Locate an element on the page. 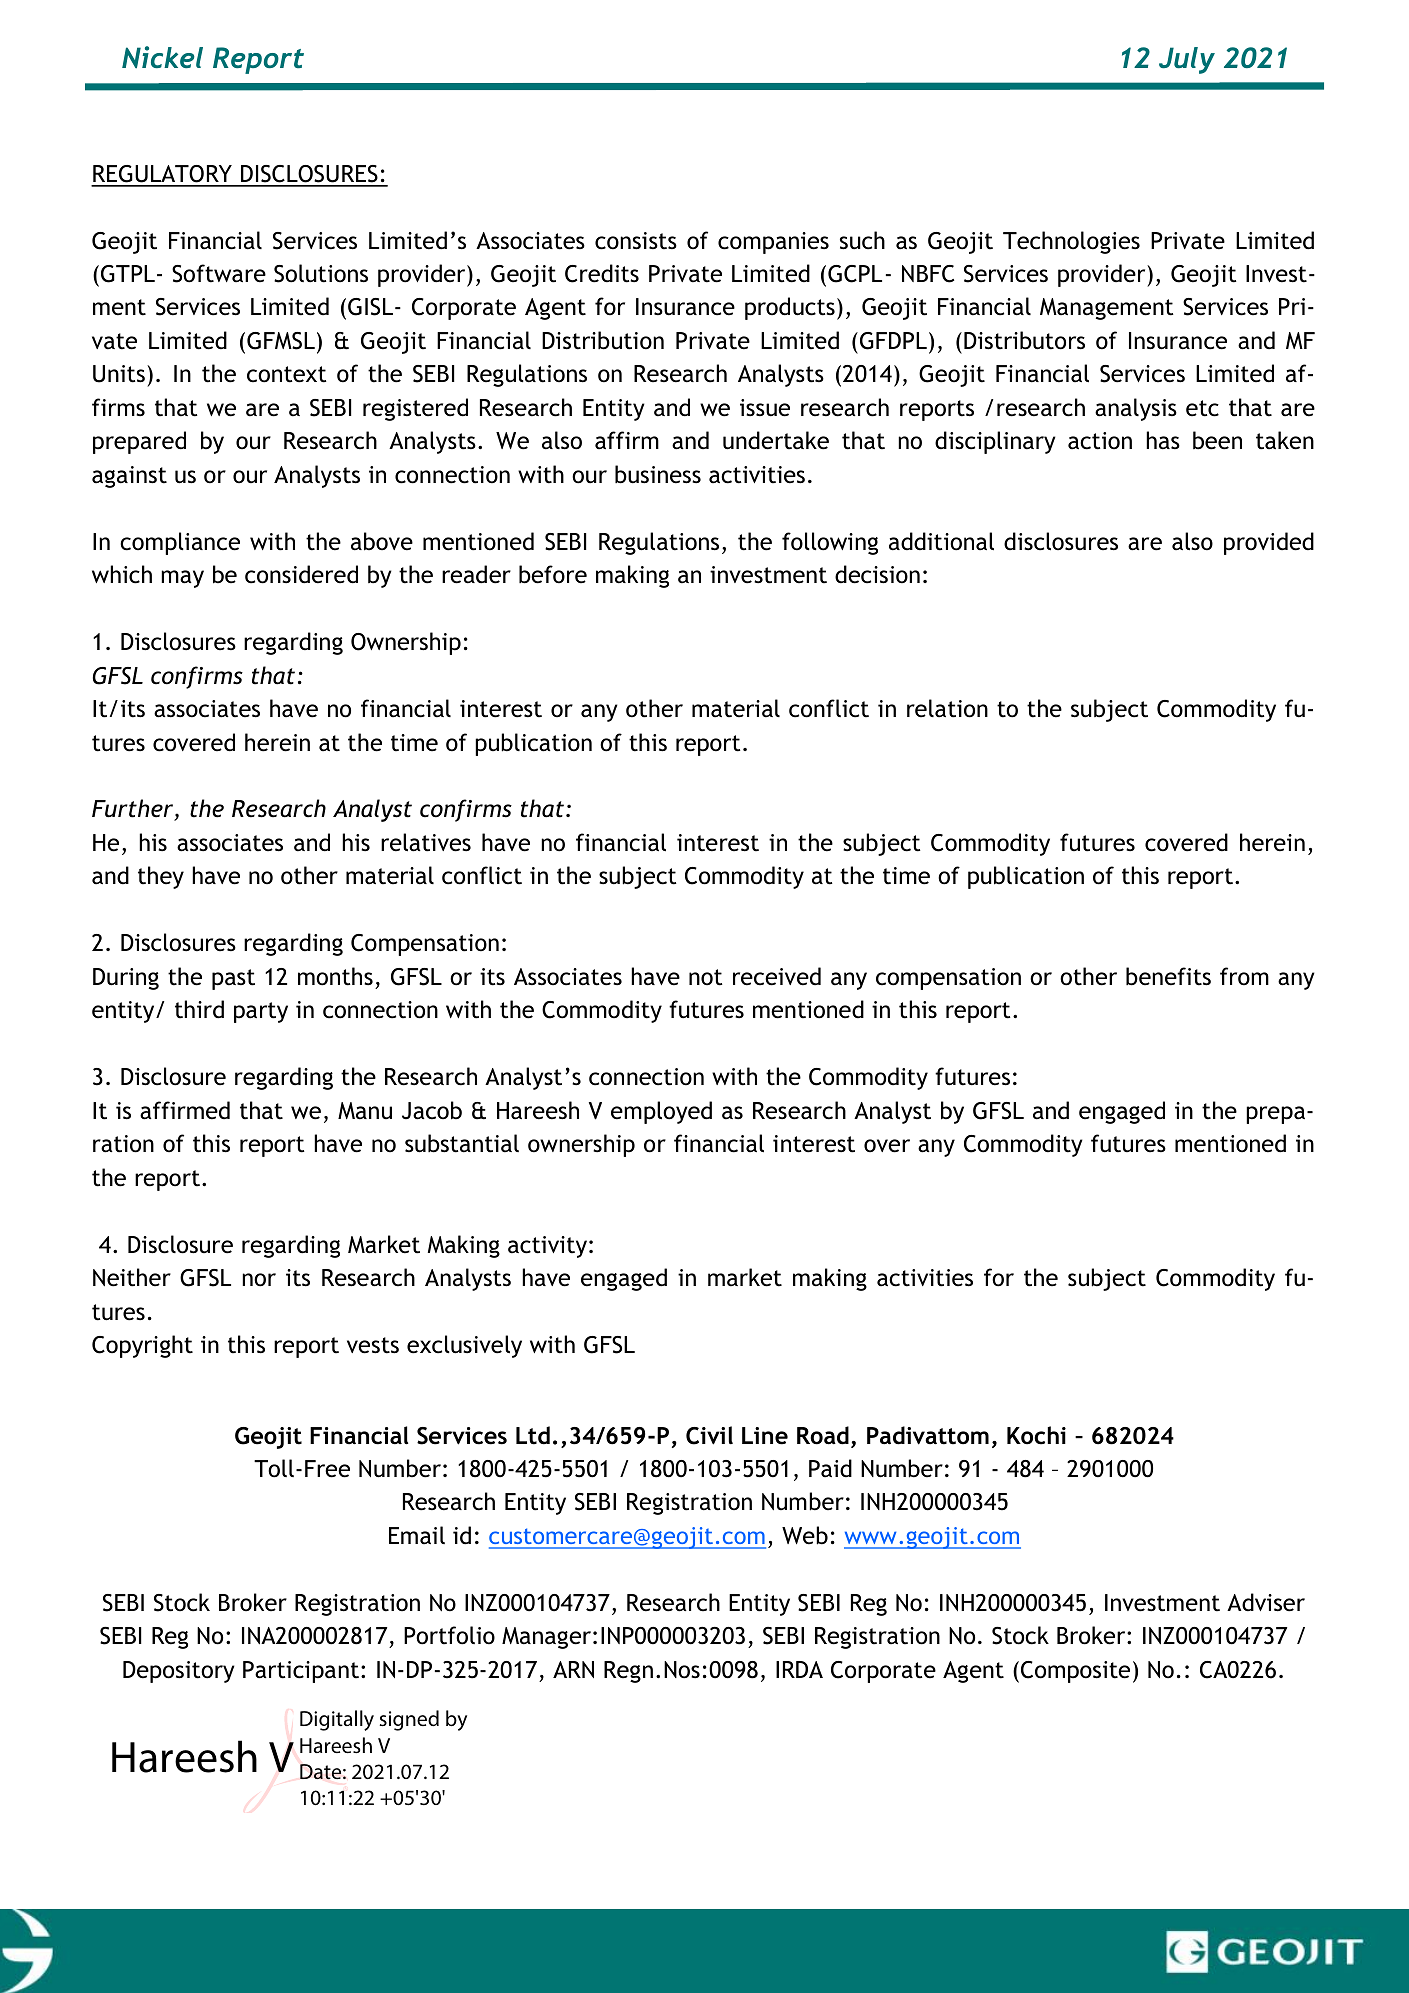 The image size is (1409, 1993). Kochi is located at coordinates (1036, 1435).
